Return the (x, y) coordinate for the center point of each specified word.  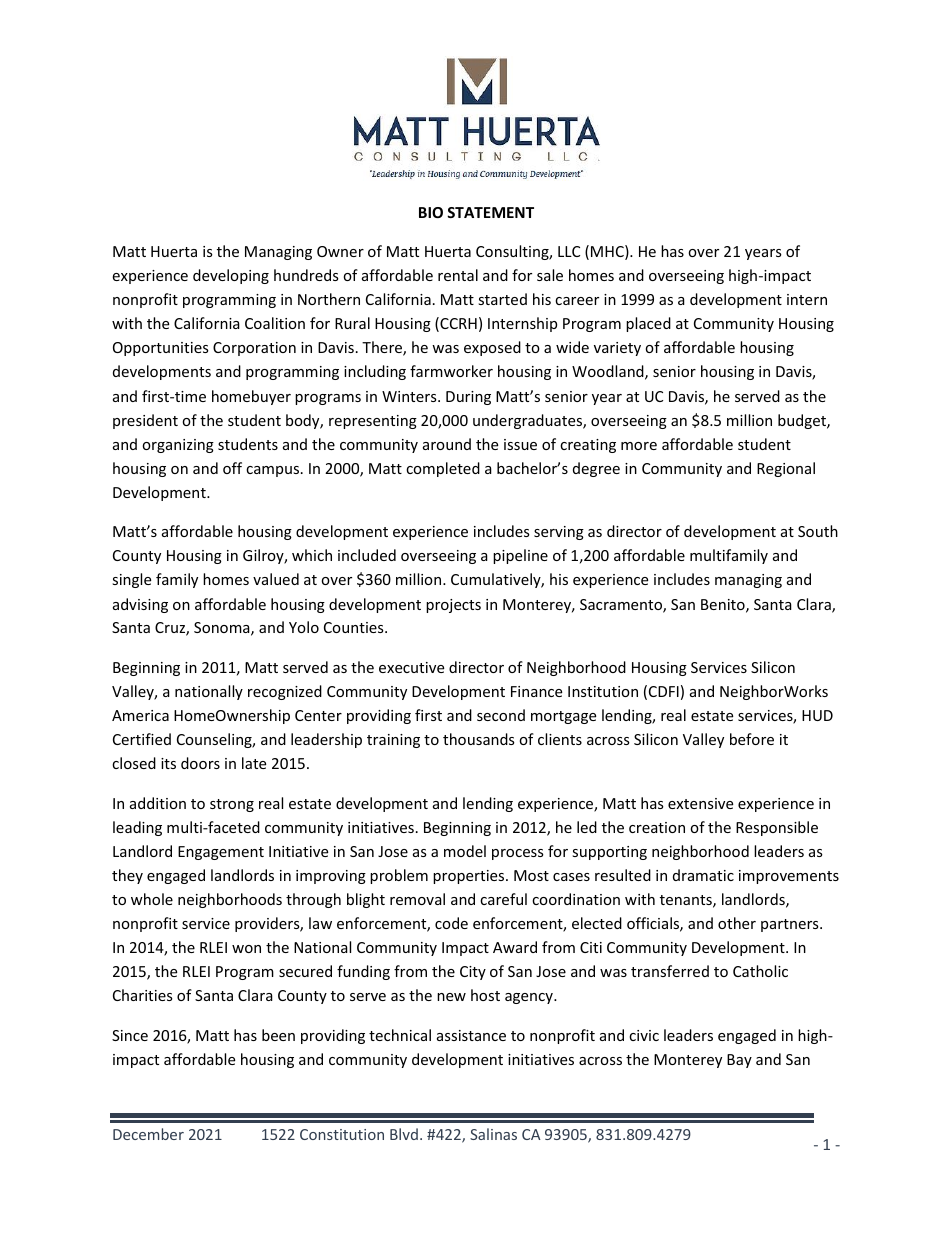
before (752, 739)
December (148, 1134)
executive (411, 667)
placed (648, 324)
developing (231, 276)
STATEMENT (490, 212)
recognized (285, 692)
